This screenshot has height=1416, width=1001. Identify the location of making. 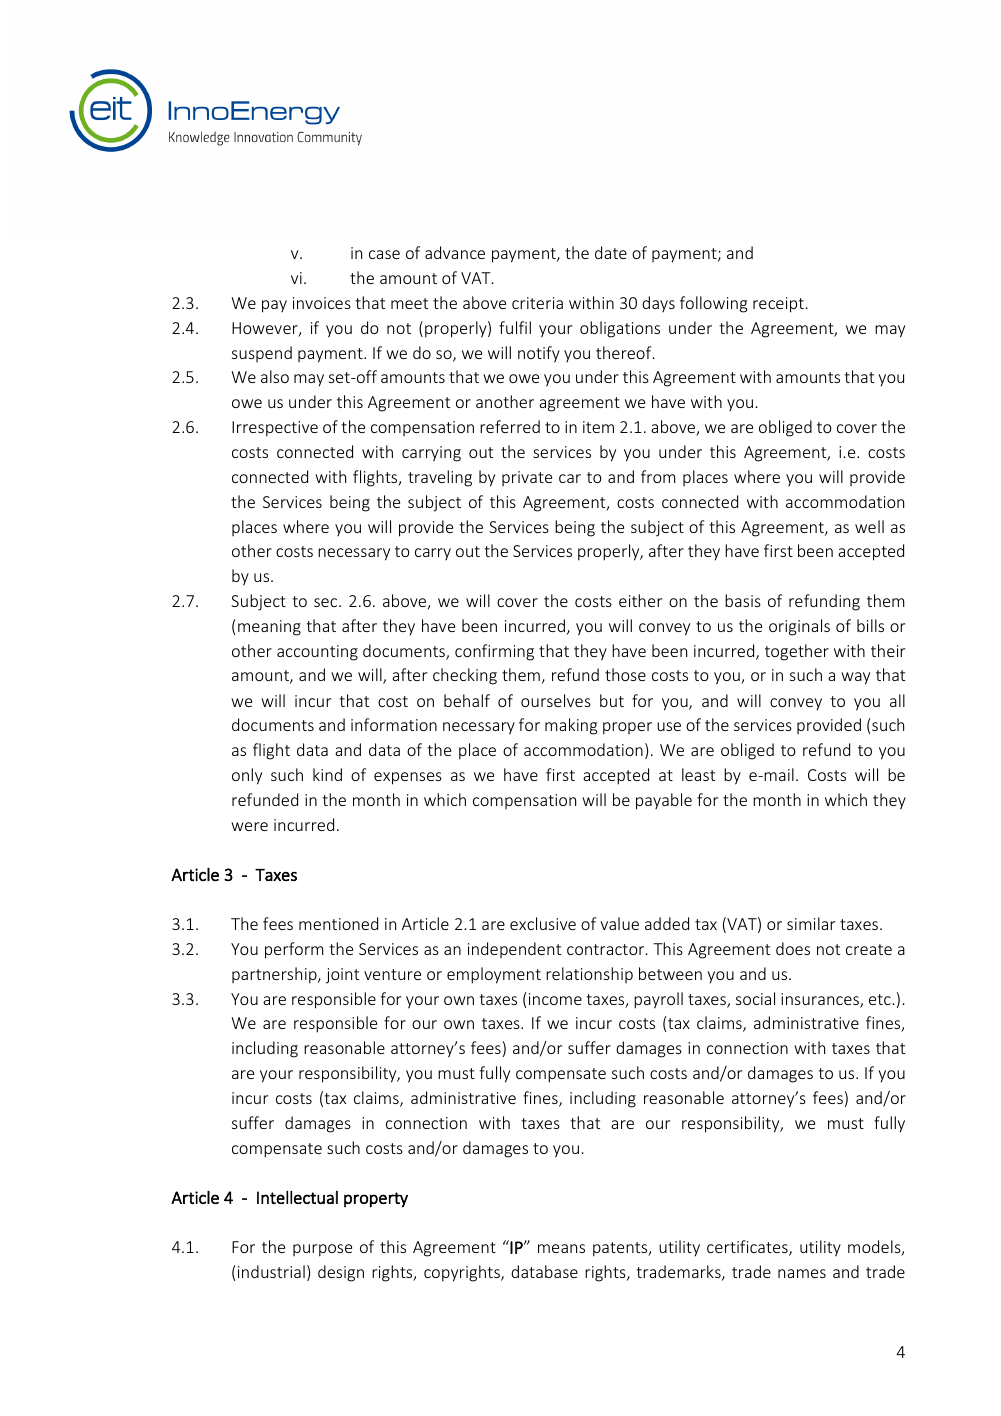
(571, 726).
